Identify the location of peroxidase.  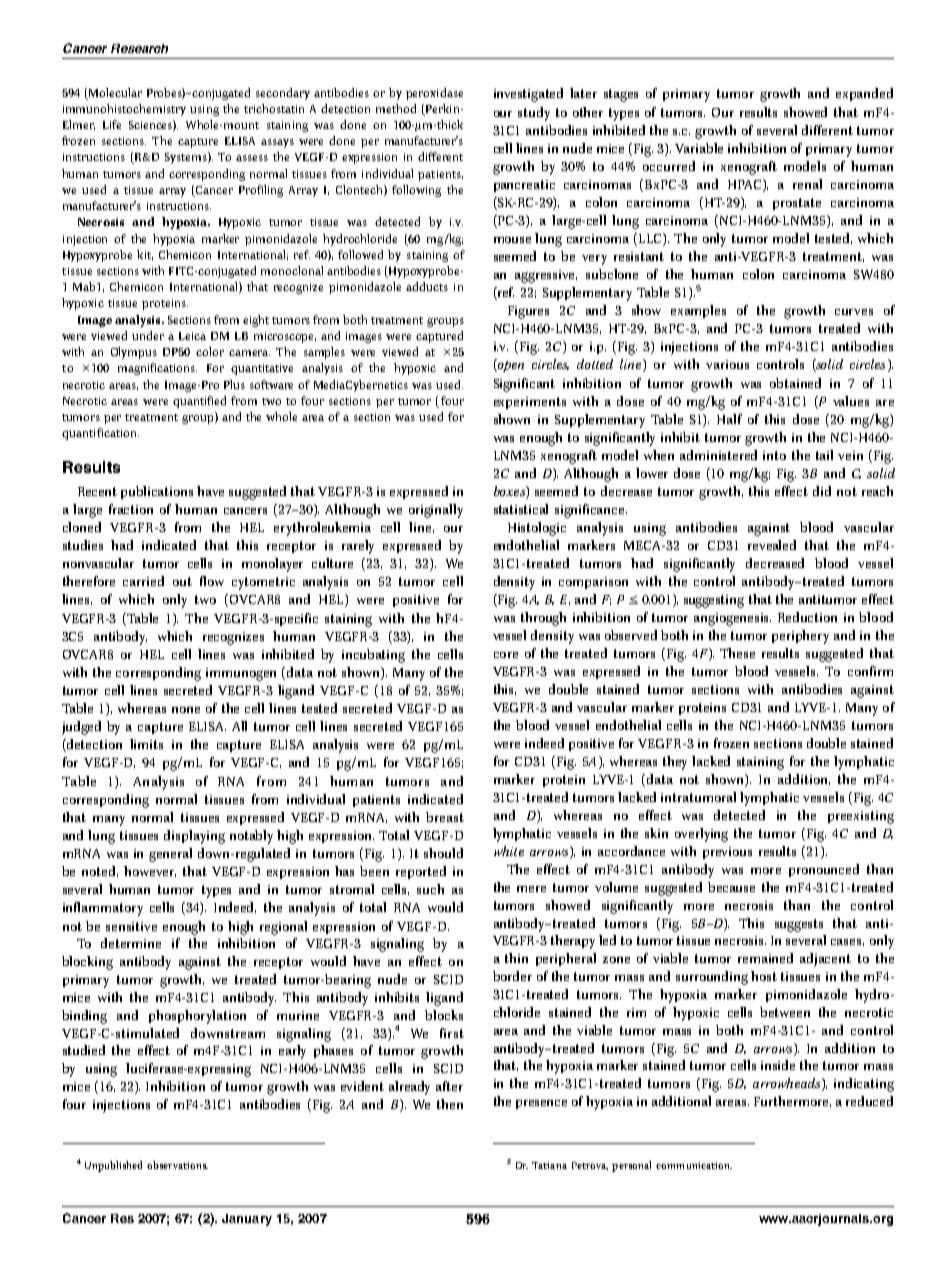
(434, 94).
